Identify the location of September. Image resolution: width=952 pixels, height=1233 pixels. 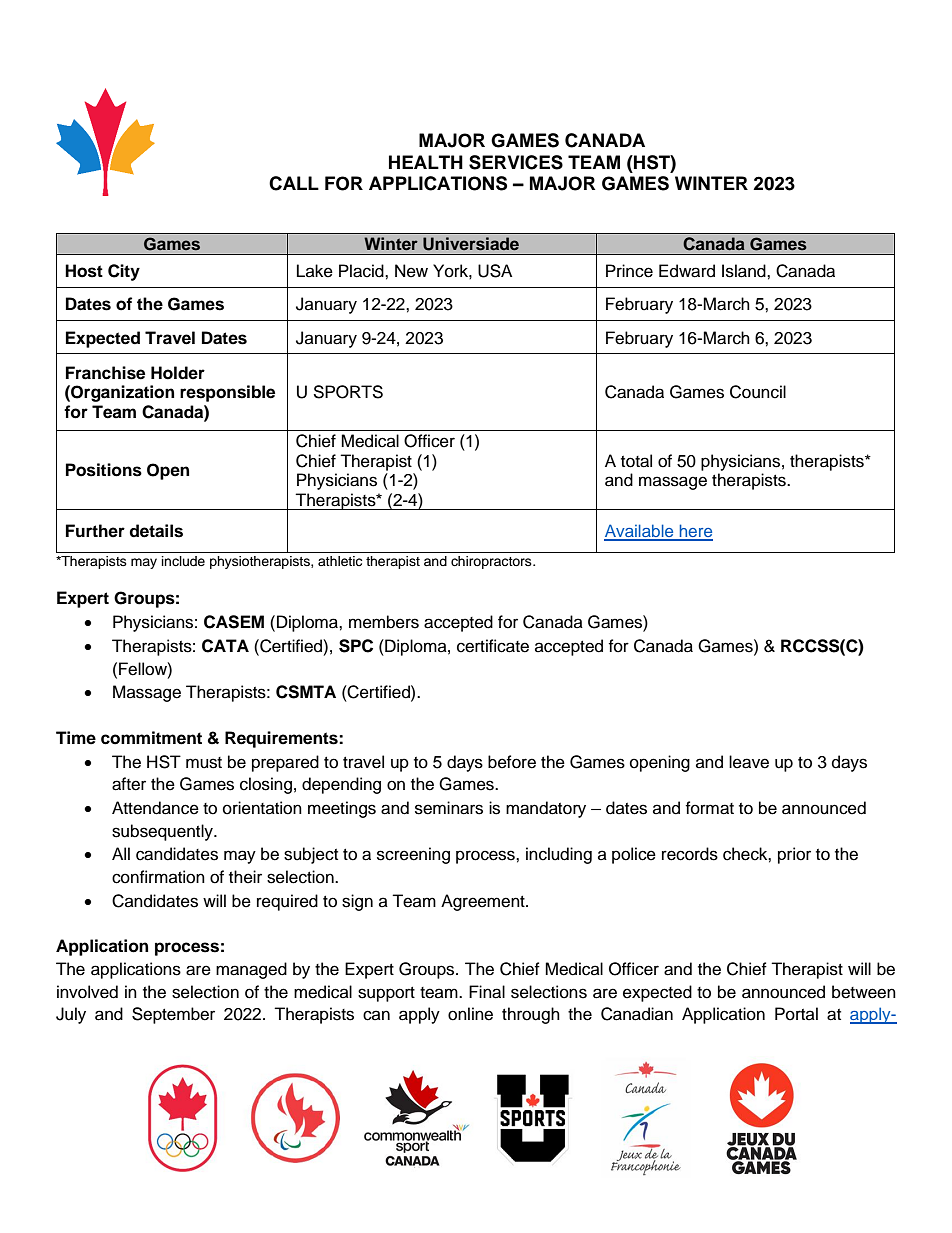
(173, 1015).
